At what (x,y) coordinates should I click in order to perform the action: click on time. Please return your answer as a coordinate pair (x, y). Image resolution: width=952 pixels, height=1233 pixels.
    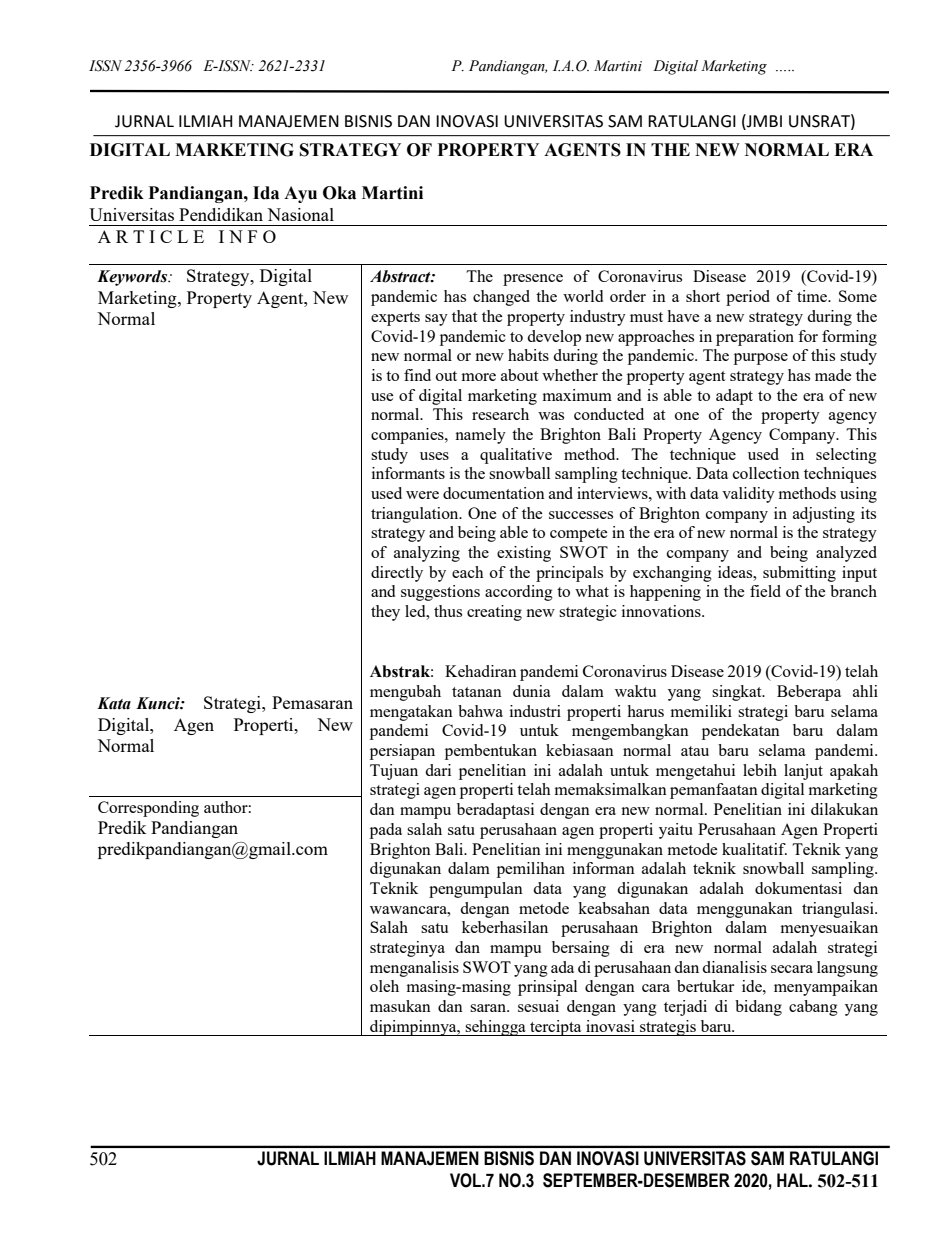
    Looking at the image, I should click on (813, 296).
